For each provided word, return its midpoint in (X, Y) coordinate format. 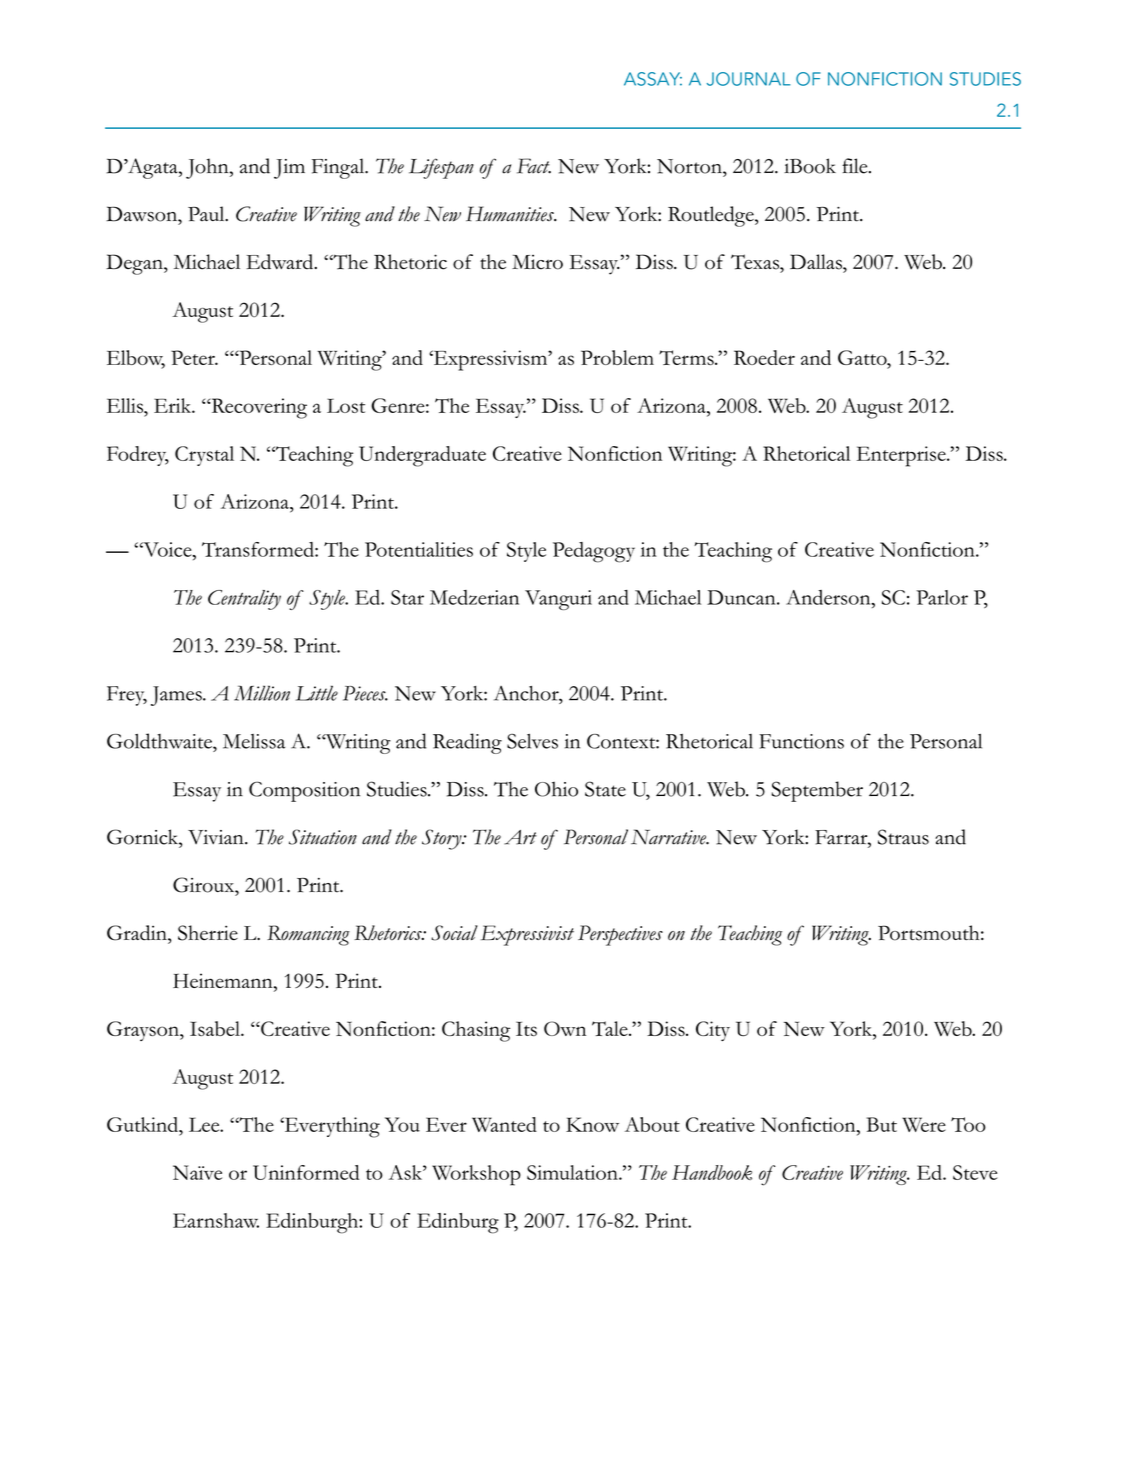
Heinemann (224, 982)
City (713, 1031)
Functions (801, 741)
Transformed (259, 549)
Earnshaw (216, 1220)
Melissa (254, 741)
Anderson (829, 597)
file (856, 166)
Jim (289, 169)
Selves (532, 741)
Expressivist (527, 935)
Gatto (863, 357)
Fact (534, 166)
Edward (281, 261)
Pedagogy (594, 552)
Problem (617, 357)
